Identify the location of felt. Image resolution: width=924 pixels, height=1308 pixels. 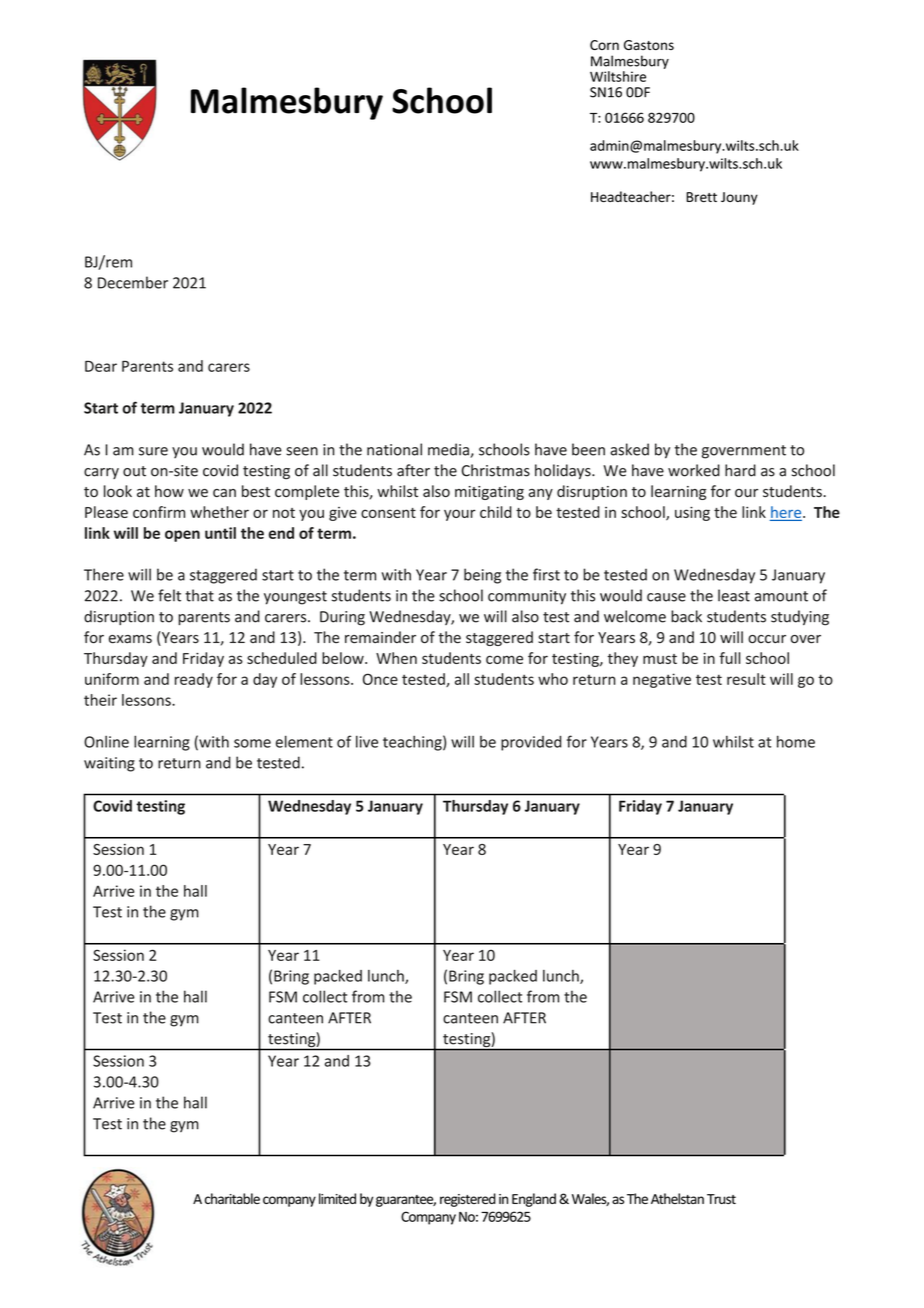
(169, 595).
